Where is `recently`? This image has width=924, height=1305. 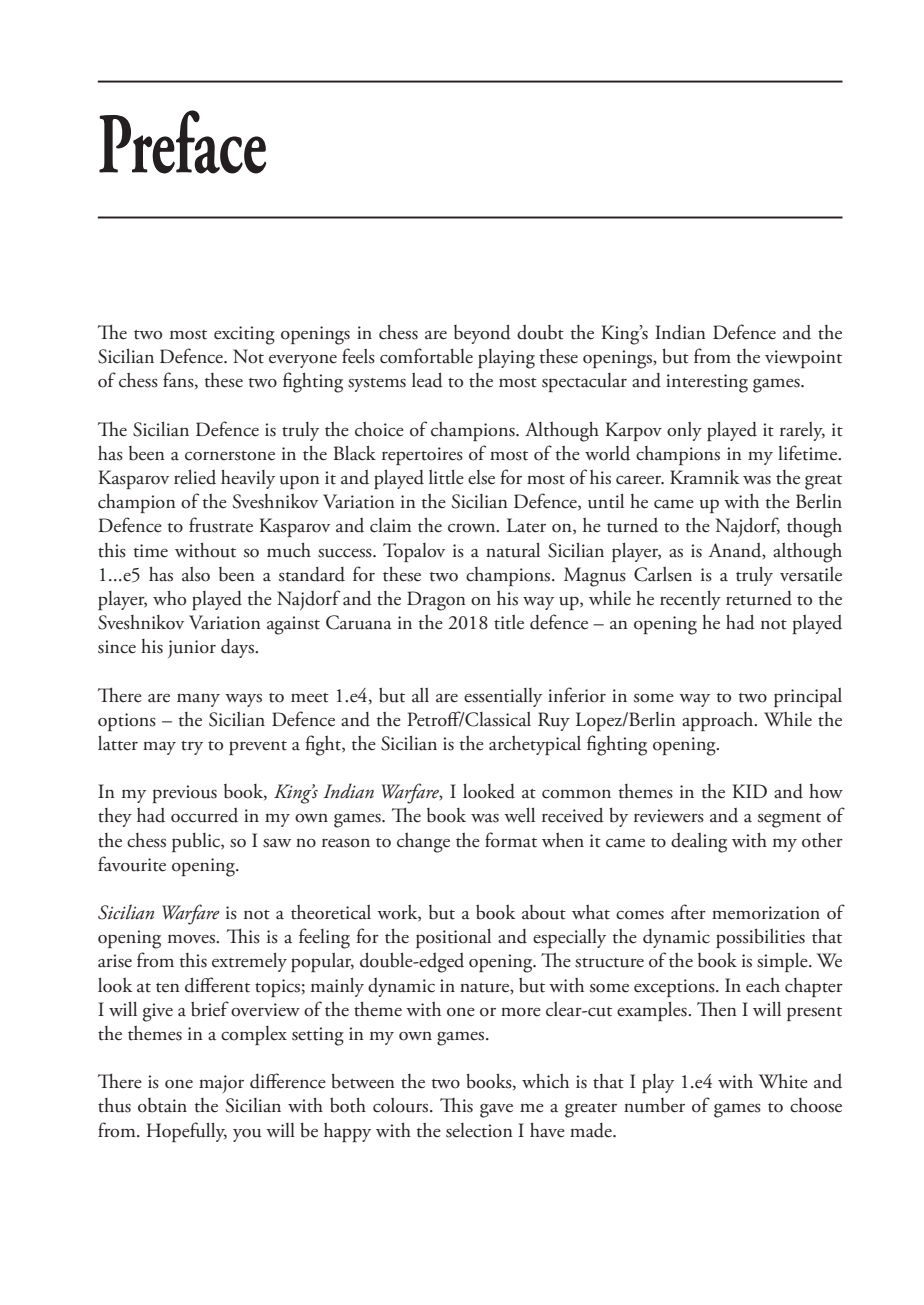
recently is located at coordinates (690, 600).
